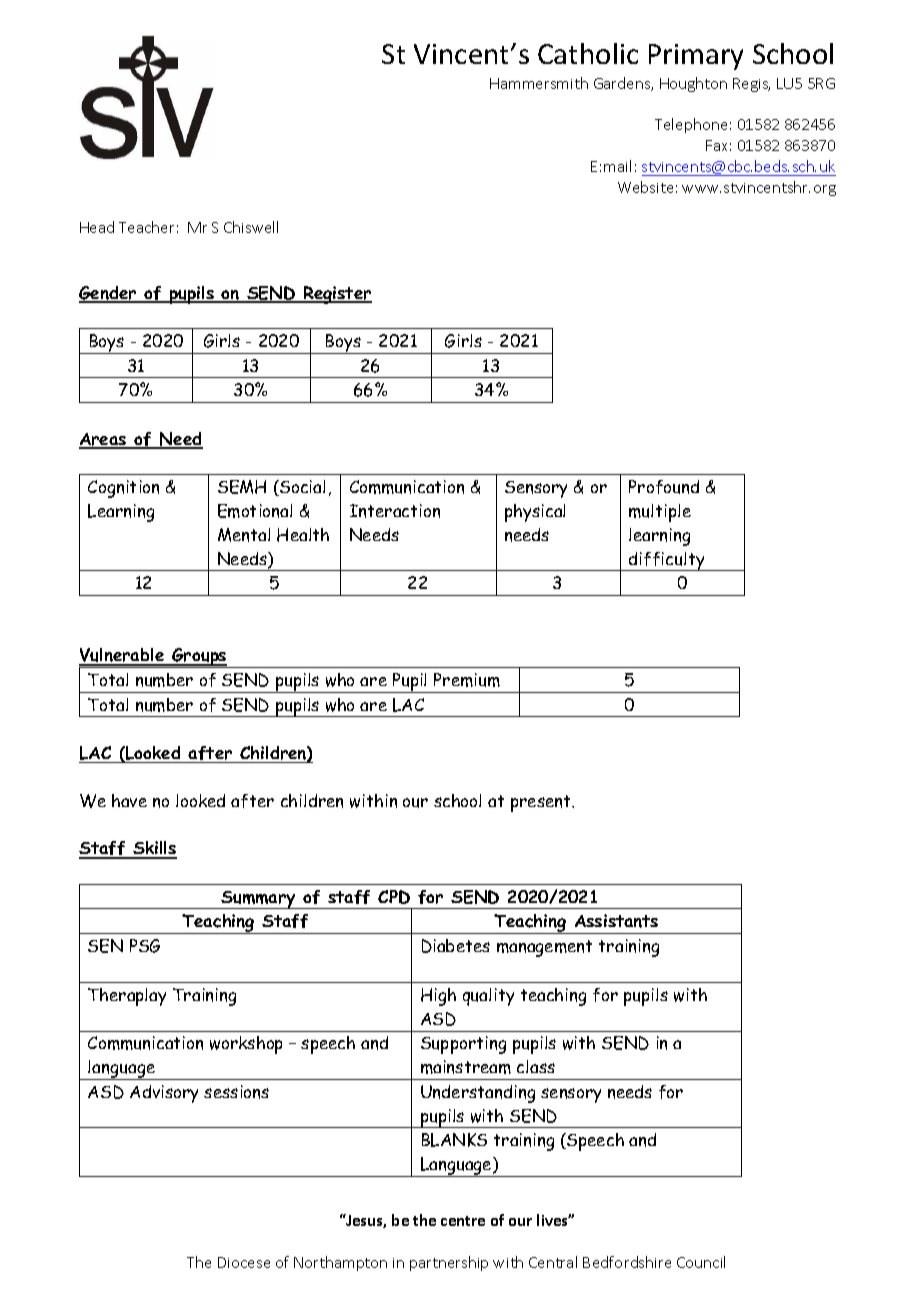  Describe the element at coordinates (693, 84) in the document. I see `Houghton` at that location.
